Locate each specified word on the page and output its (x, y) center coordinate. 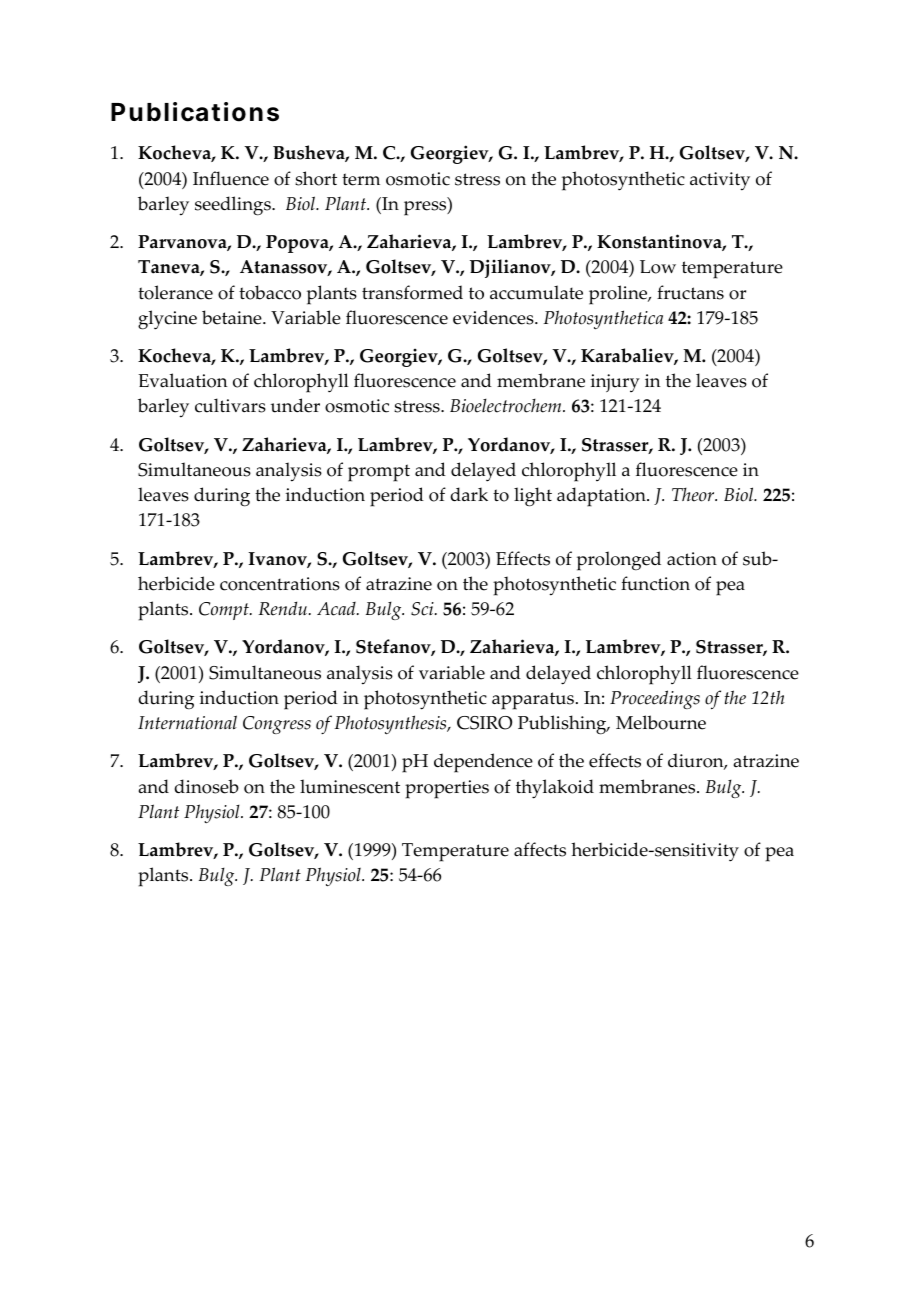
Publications (195, 112)
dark (469, 494)
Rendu (282, 608)
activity (720, 181)
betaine (233, 317)
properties (447, 789)
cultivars (230, 405)
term (361, 179)
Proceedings (655, 699)
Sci (423, 609)
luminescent (350, 786)
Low (658, 267)
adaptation (602, 497)
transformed (412, 292)
